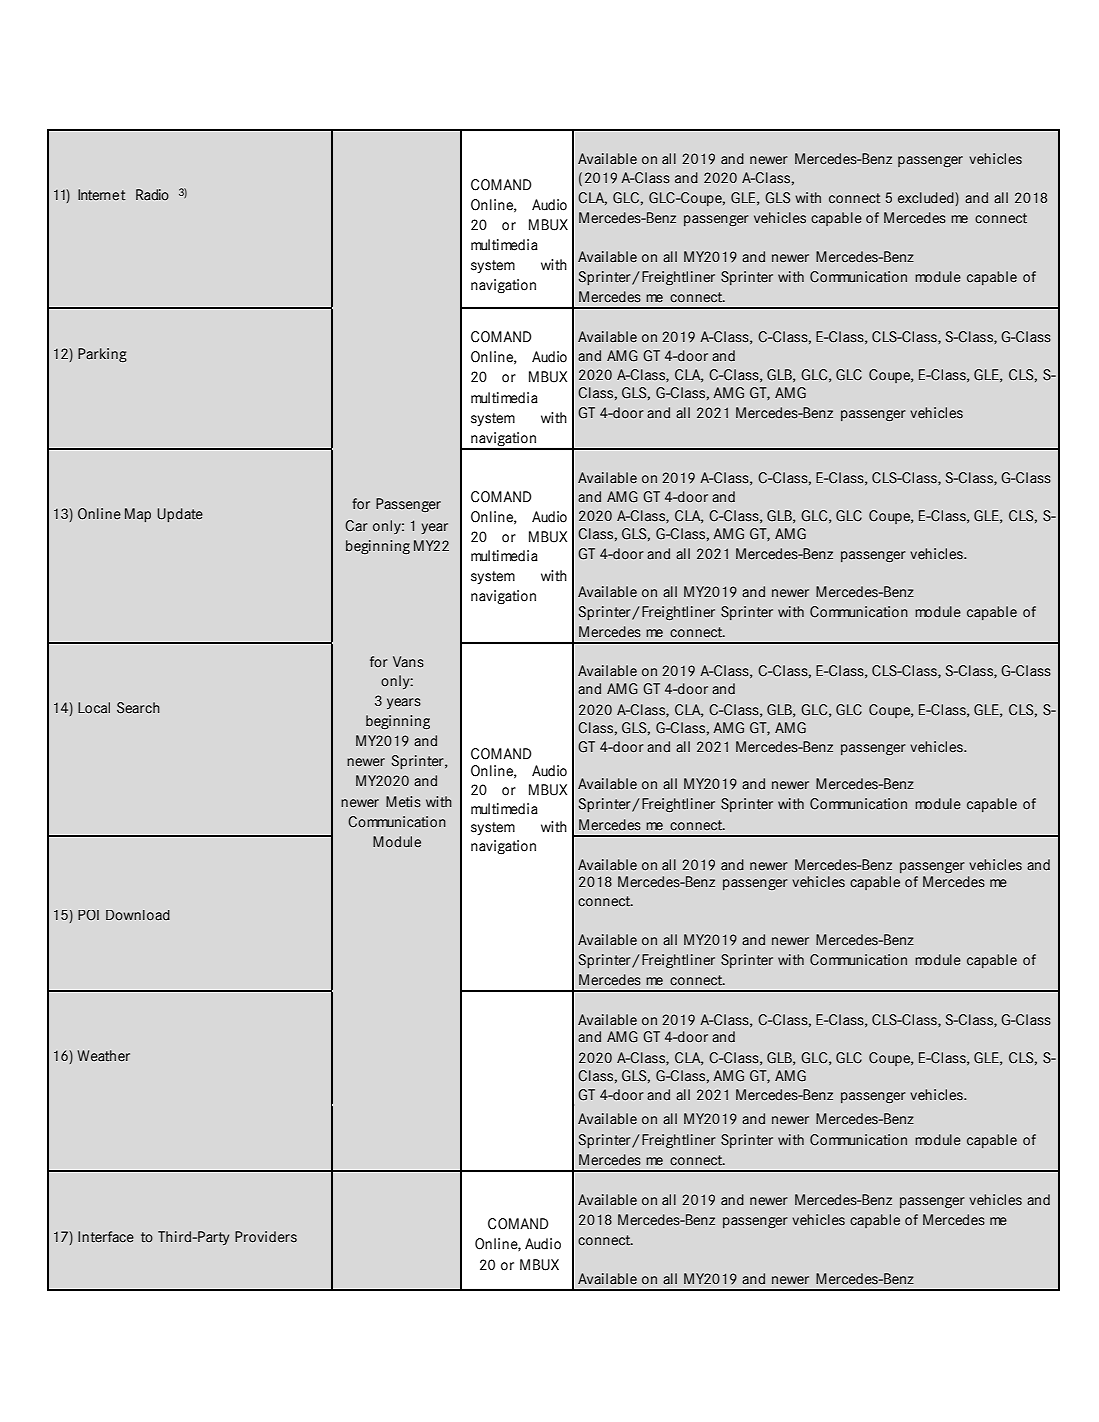 The image size is (1099, 1422). I want to click on Internet, so click(102, 194).
